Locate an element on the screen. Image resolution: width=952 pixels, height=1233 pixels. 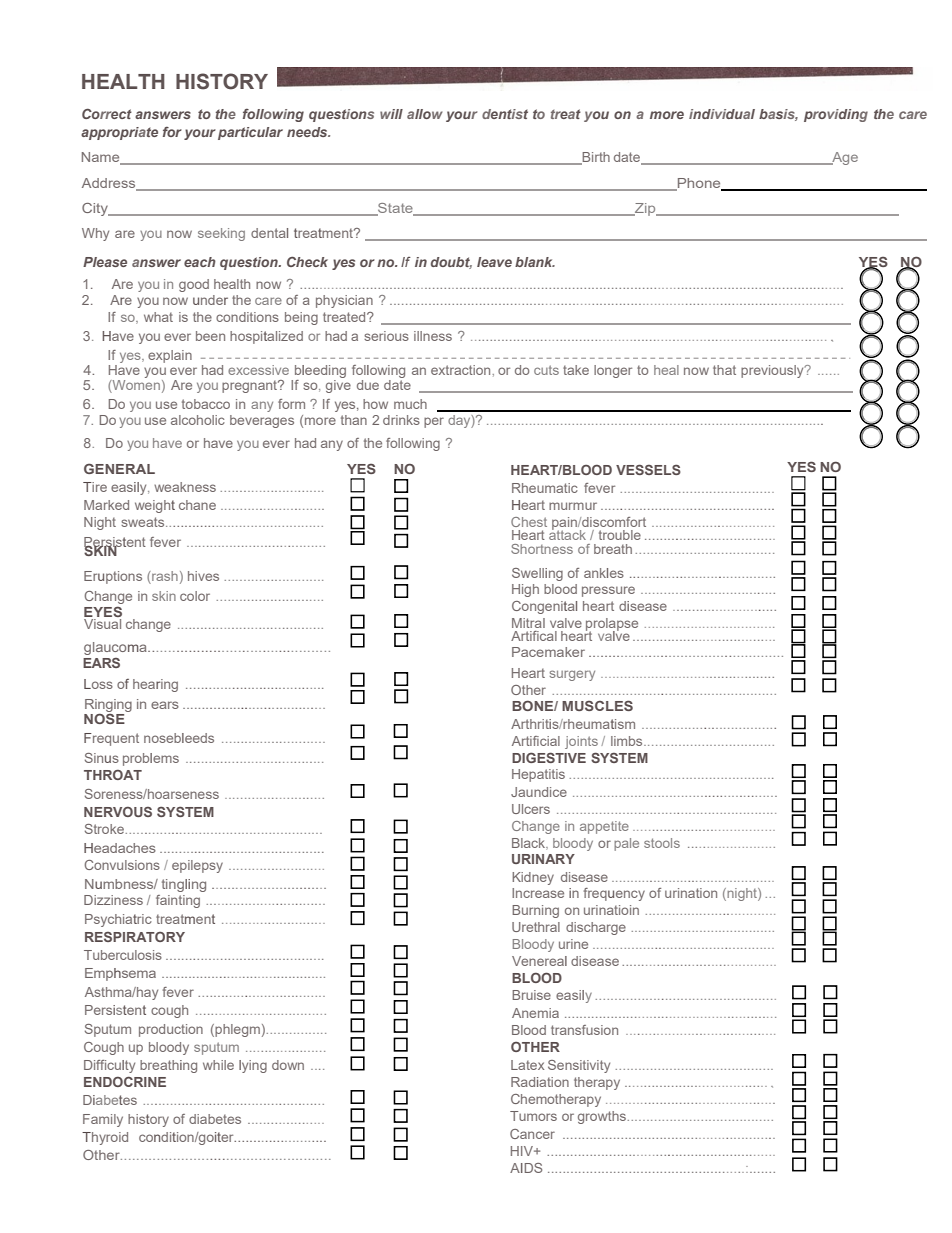
NERVOUS is located at coordinates (118, 811).
